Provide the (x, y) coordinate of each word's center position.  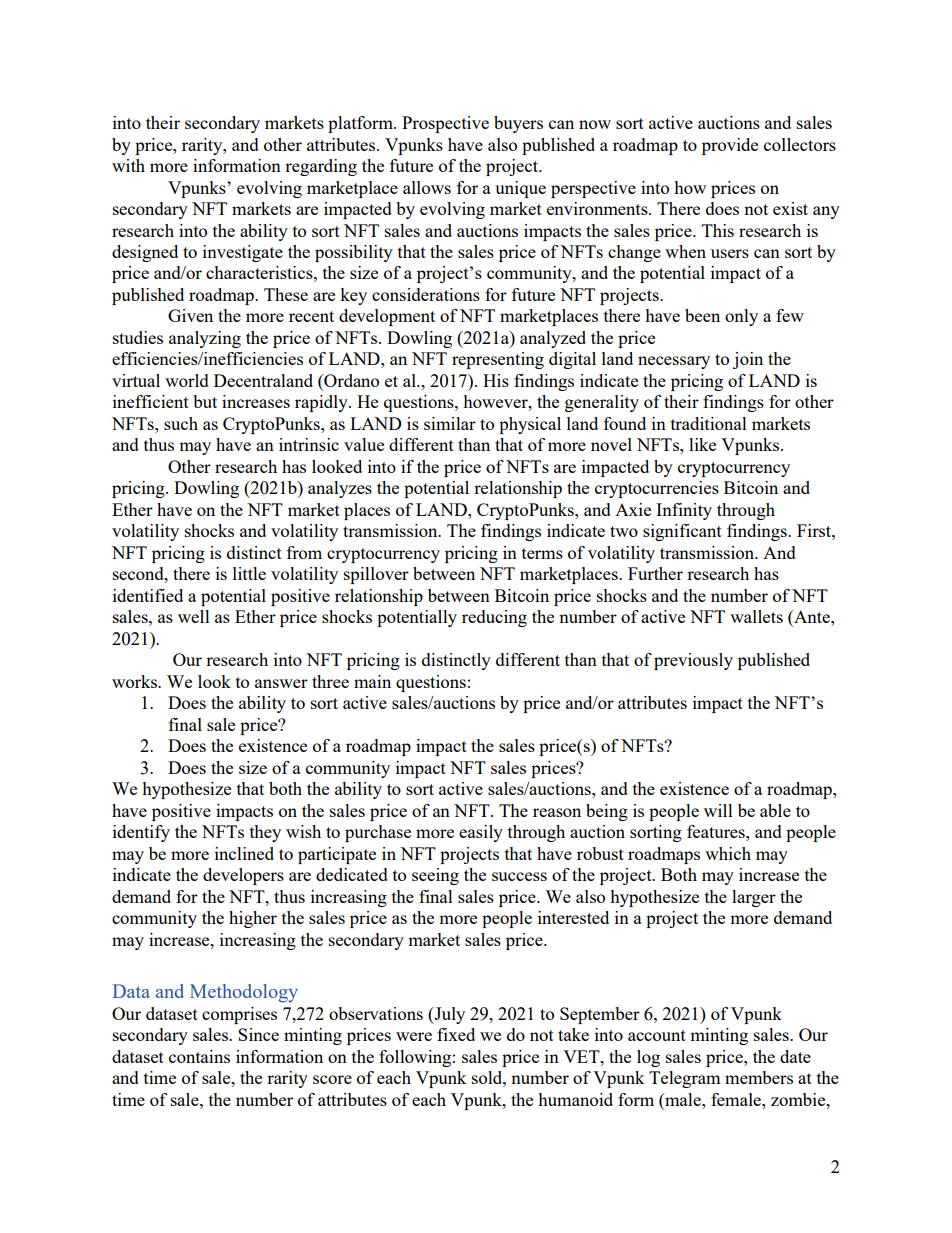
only (741, 317)
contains (199, 1056)
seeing (435, 876)
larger (754, 898)
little (249, 573)
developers (243, 876)
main (372, 681)
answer (281, 683)
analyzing (205, 339)
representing (498, 360)
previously (693, 661)
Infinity (684, 511)
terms (542, 553)
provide (730, 146)
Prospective (445, 124)
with (128, 165)
